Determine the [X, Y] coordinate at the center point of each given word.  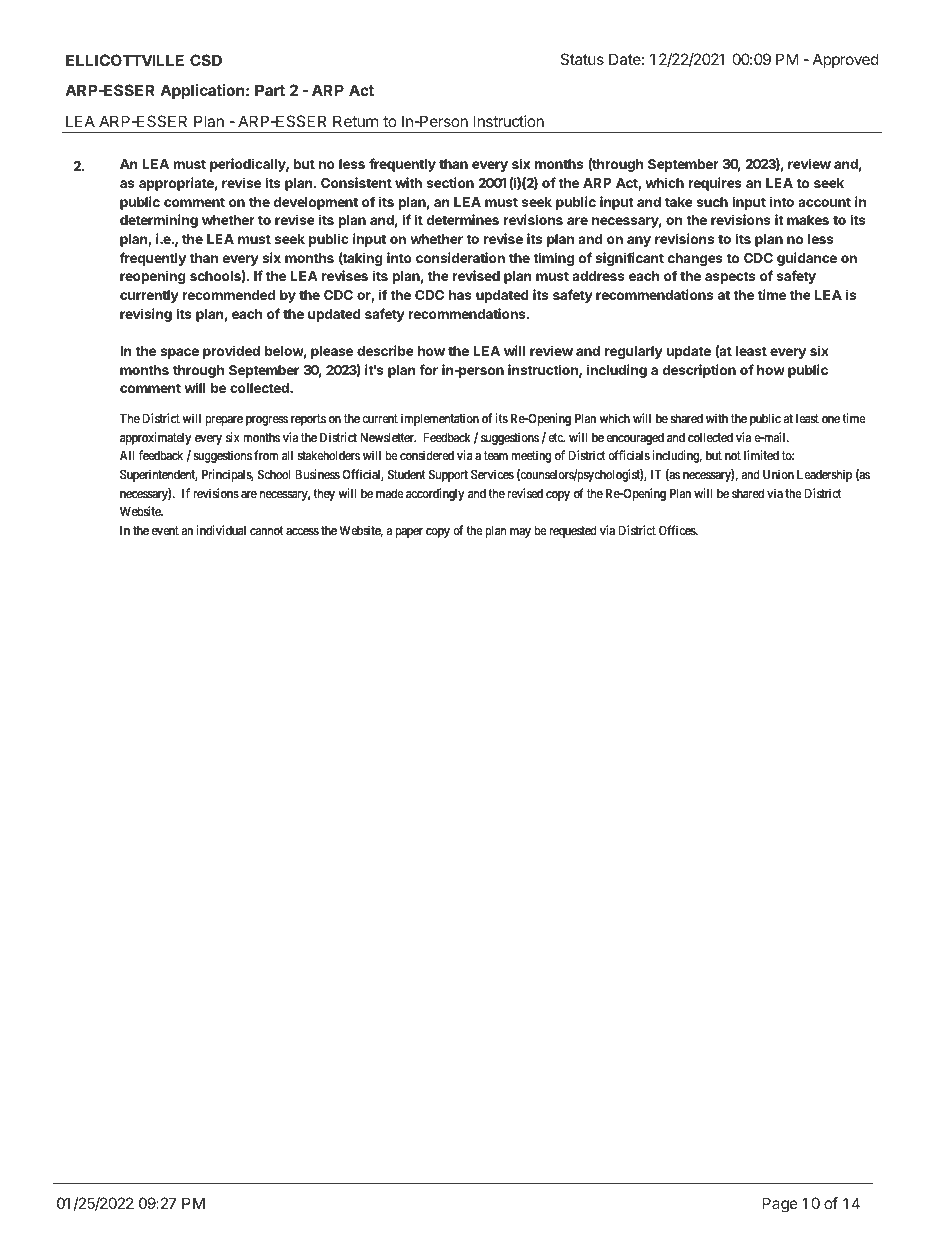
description [699, 371]
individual [221, 530]
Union [778, 474]
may [520, 533]
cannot [266, 530]
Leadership [824, 476]
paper [409, 533]
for [428, 369]
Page [780, 1205]
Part [270, 90]
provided [231, 352]
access [303, 531]
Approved [846, 60]
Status [582, 59]
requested [573, 532]
